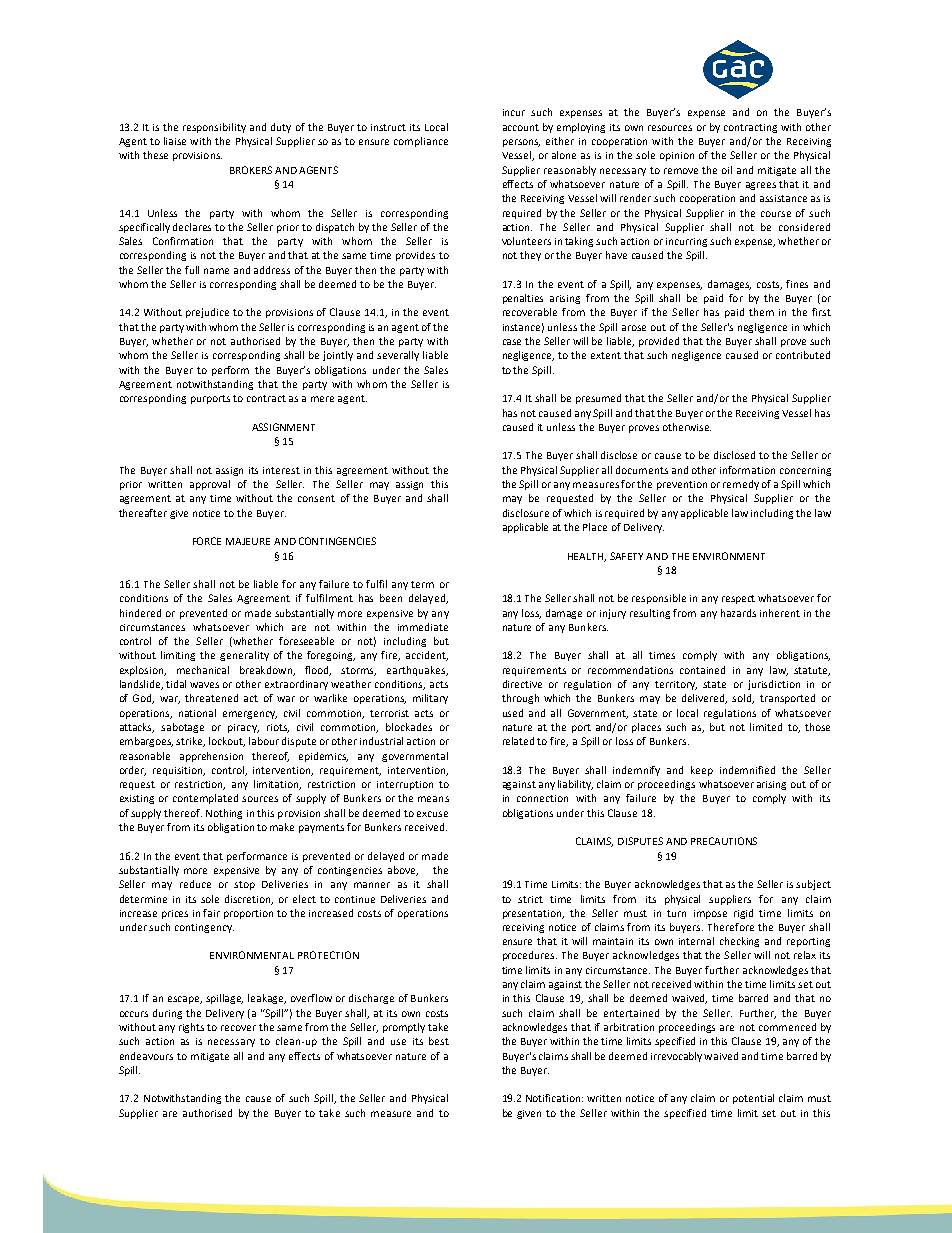 Image resolution: width=952 pixels, height=1233 pixels. Describe the element at coordinates (207, 313) in the screenshot. I see `prejudice` at that location.
